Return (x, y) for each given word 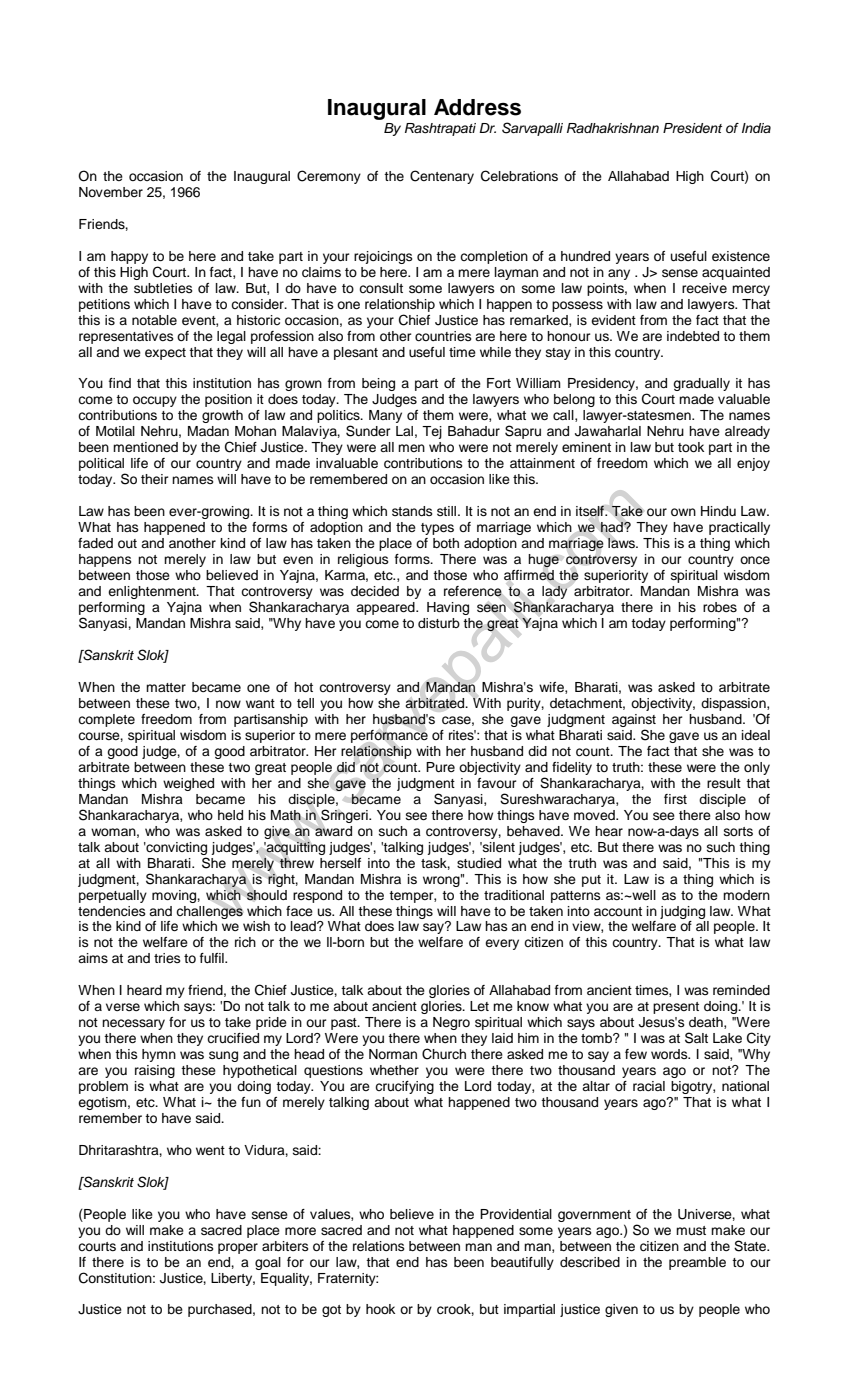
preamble (697, 1263)
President (692, 128)
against (634, 720)
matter (166, 687)
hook (380, 1309)
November (111, 192)
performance (389, 736)
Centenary (442, 177)
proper (238, 1248)
